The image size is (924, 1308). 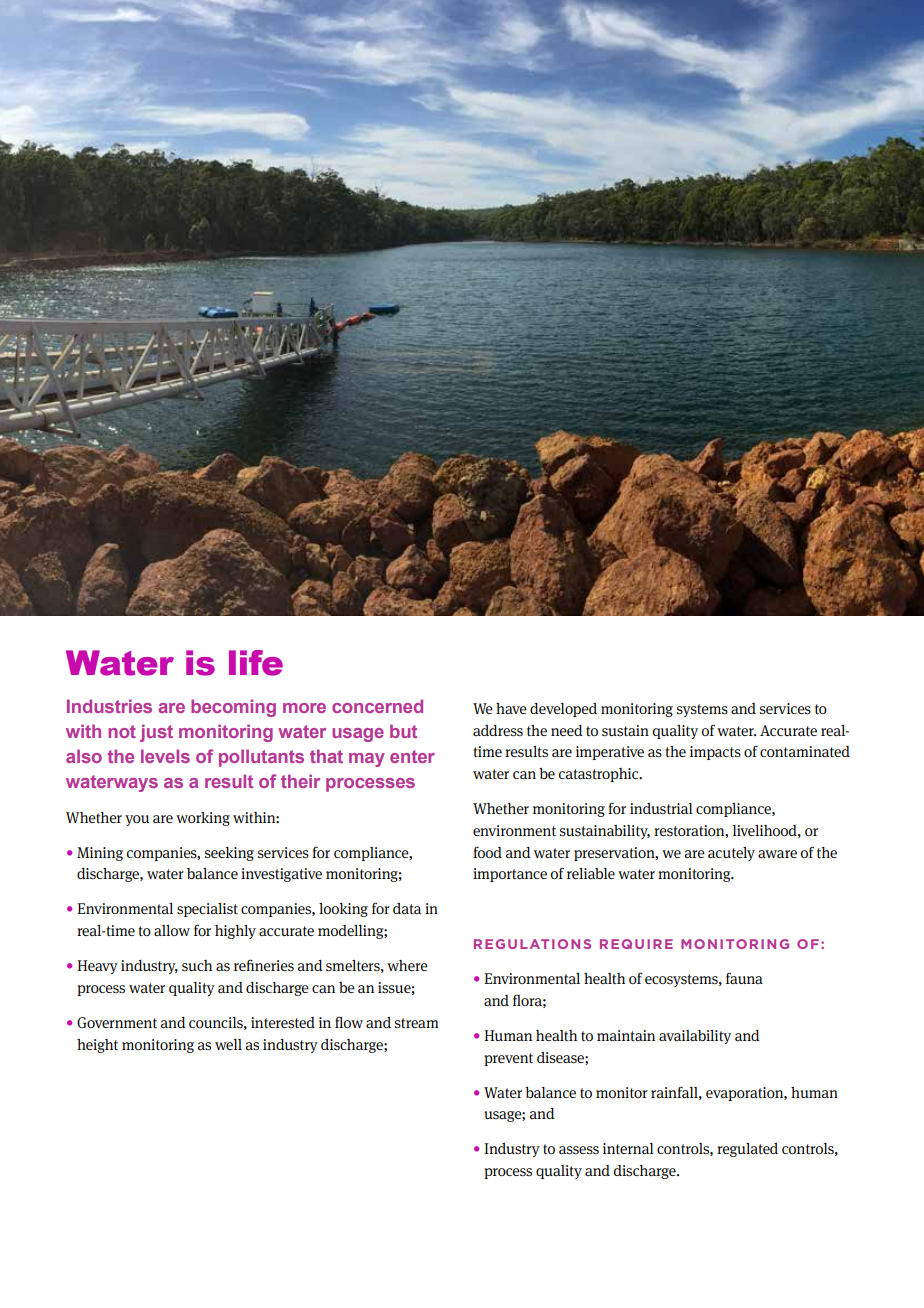 I want to click on such, so click(x=197, y=965).
